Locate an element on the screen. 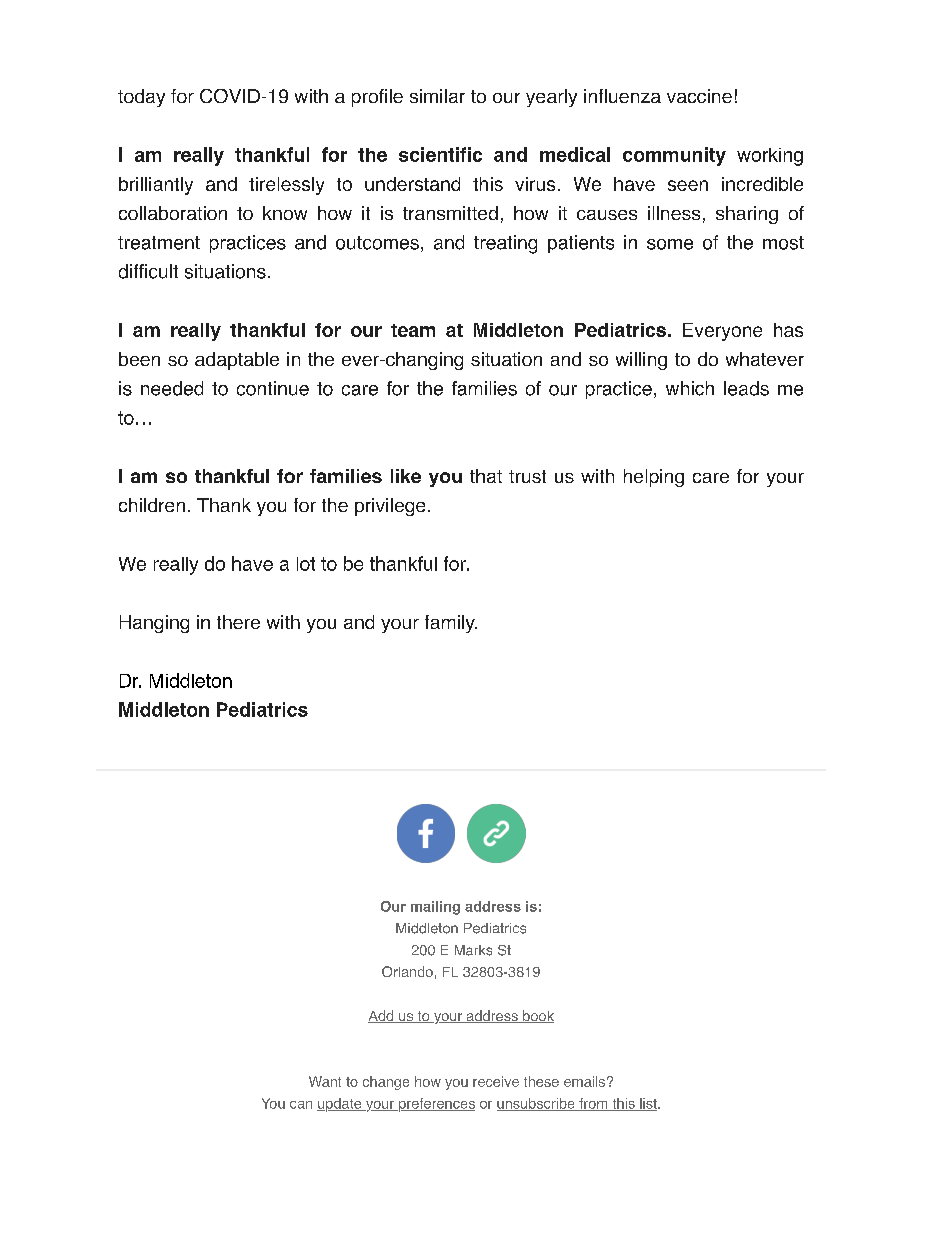  team is located at coordinates (413, 330).
